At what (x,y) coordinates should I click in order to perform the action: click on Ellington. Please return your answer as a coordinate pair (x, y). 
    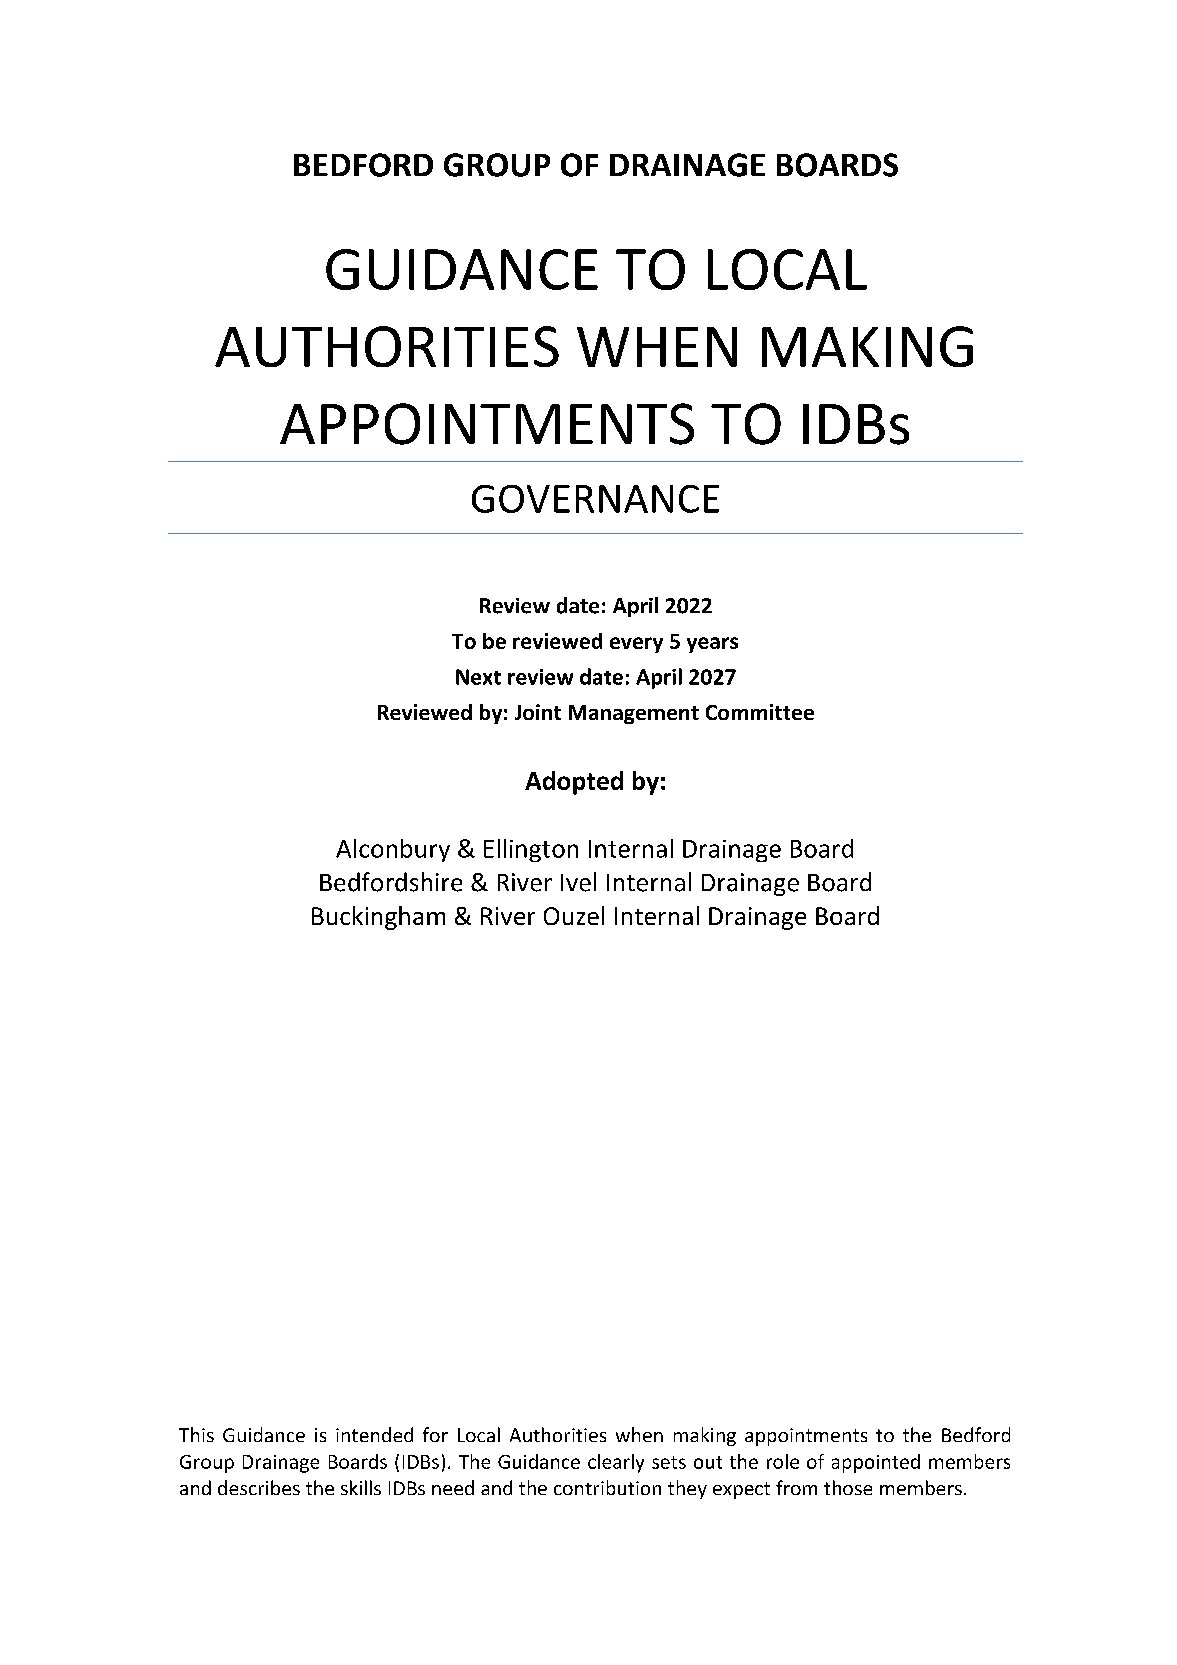
    Looking at the image, I should click on (531, 850).
